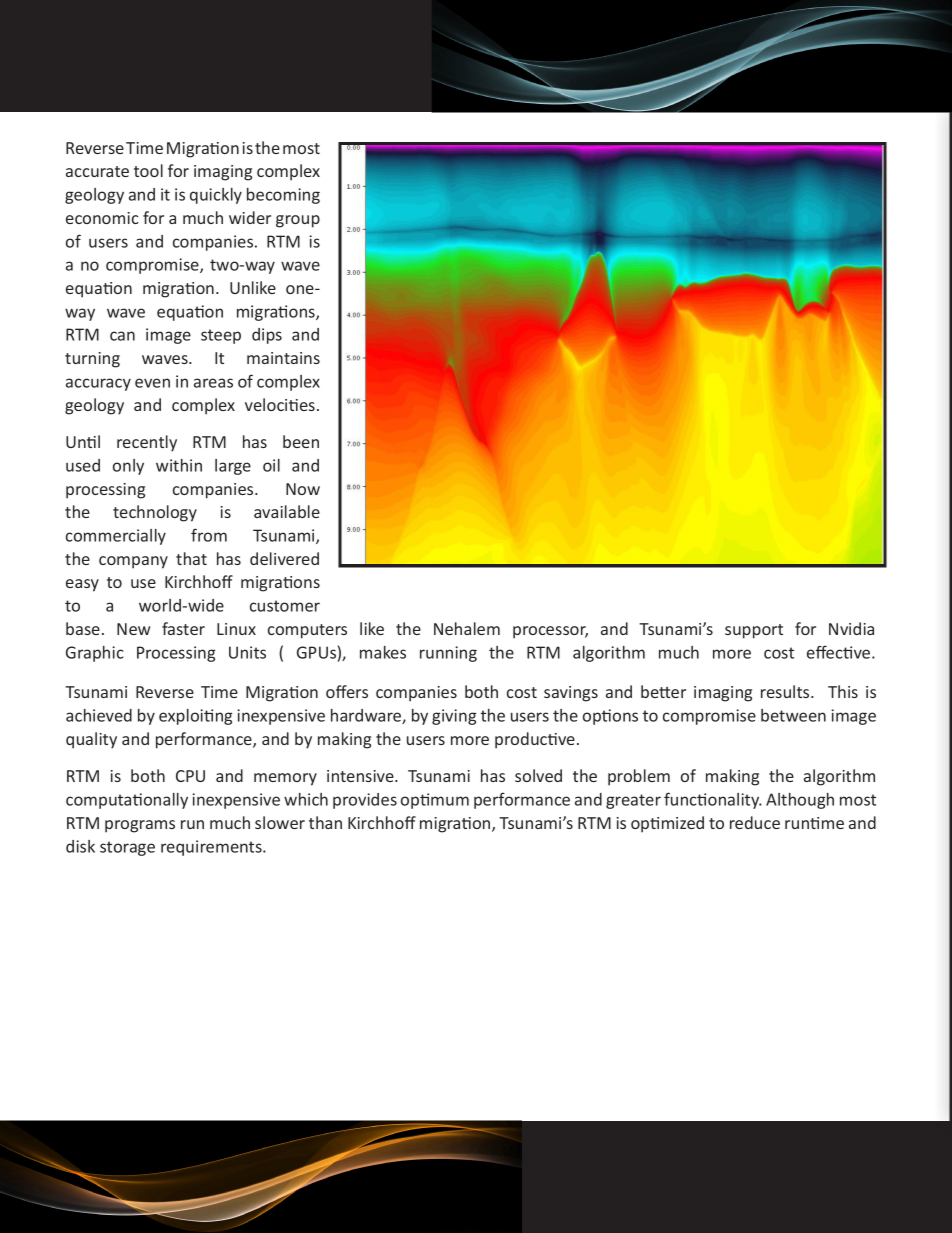  I want to click on Now, so click(303, 489).
